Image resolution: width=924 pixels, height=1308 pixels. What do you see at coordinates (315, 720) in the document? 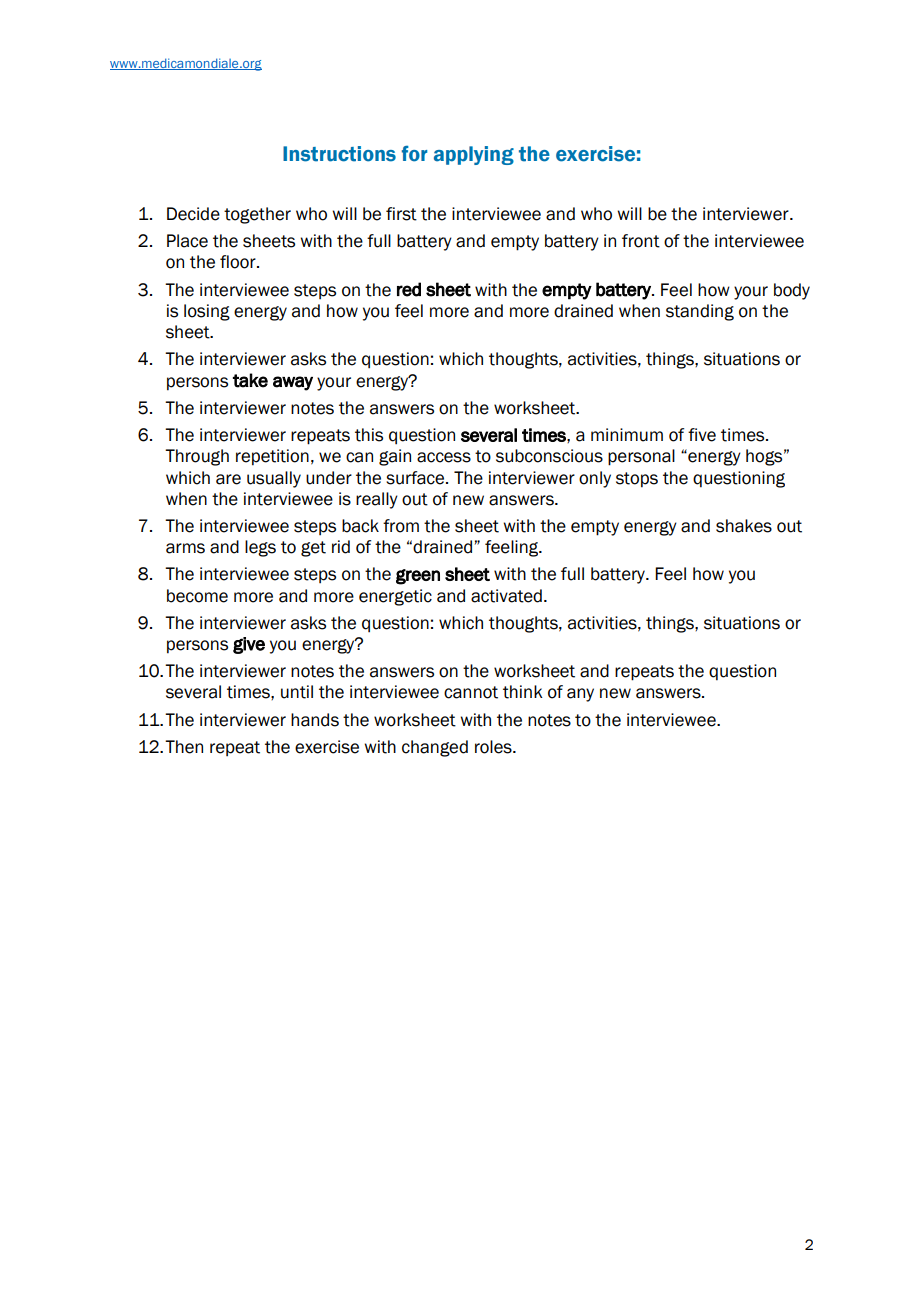
I see `hands` at bounding box center [315, 720].
